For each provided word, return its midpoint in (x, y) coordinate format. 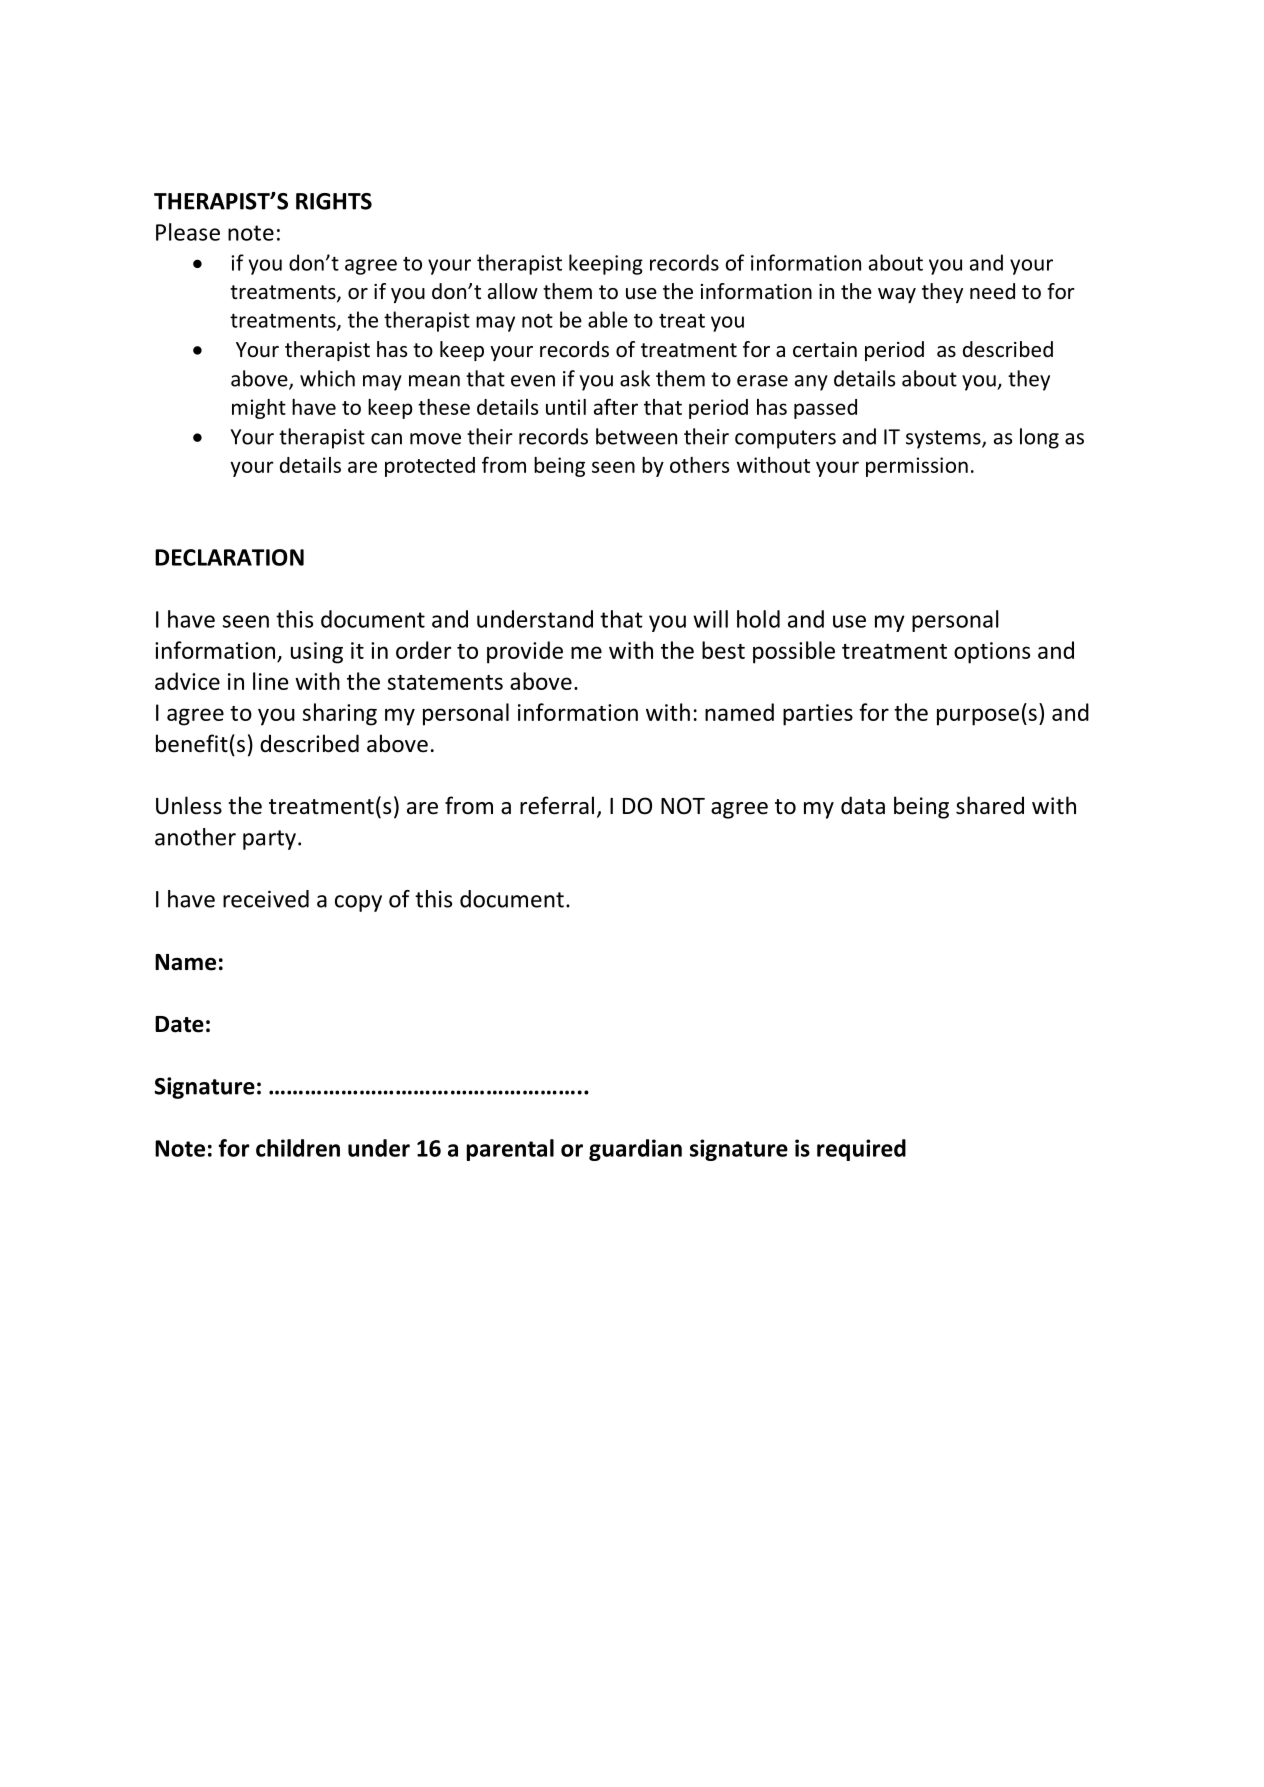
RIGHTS (334, 201)
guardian (635, 1150)
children (298, 1148)
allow (513, 291)
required (861, 1150)
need (992, 291)
